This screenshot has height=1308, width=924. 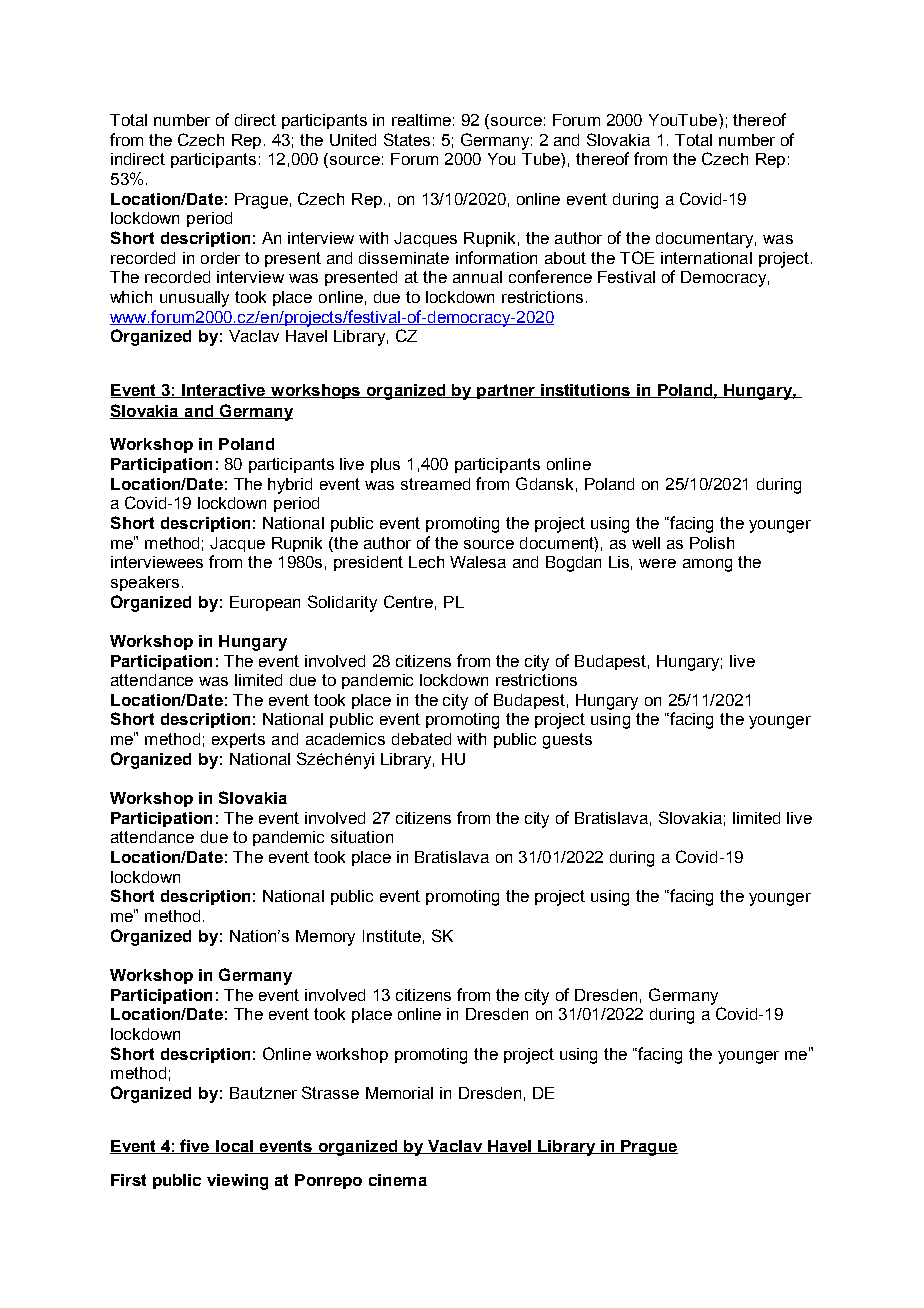 What do you see at coordinates (637, 257) in the screenshot?
I see `TOE` at bounding box center [637, 257].
